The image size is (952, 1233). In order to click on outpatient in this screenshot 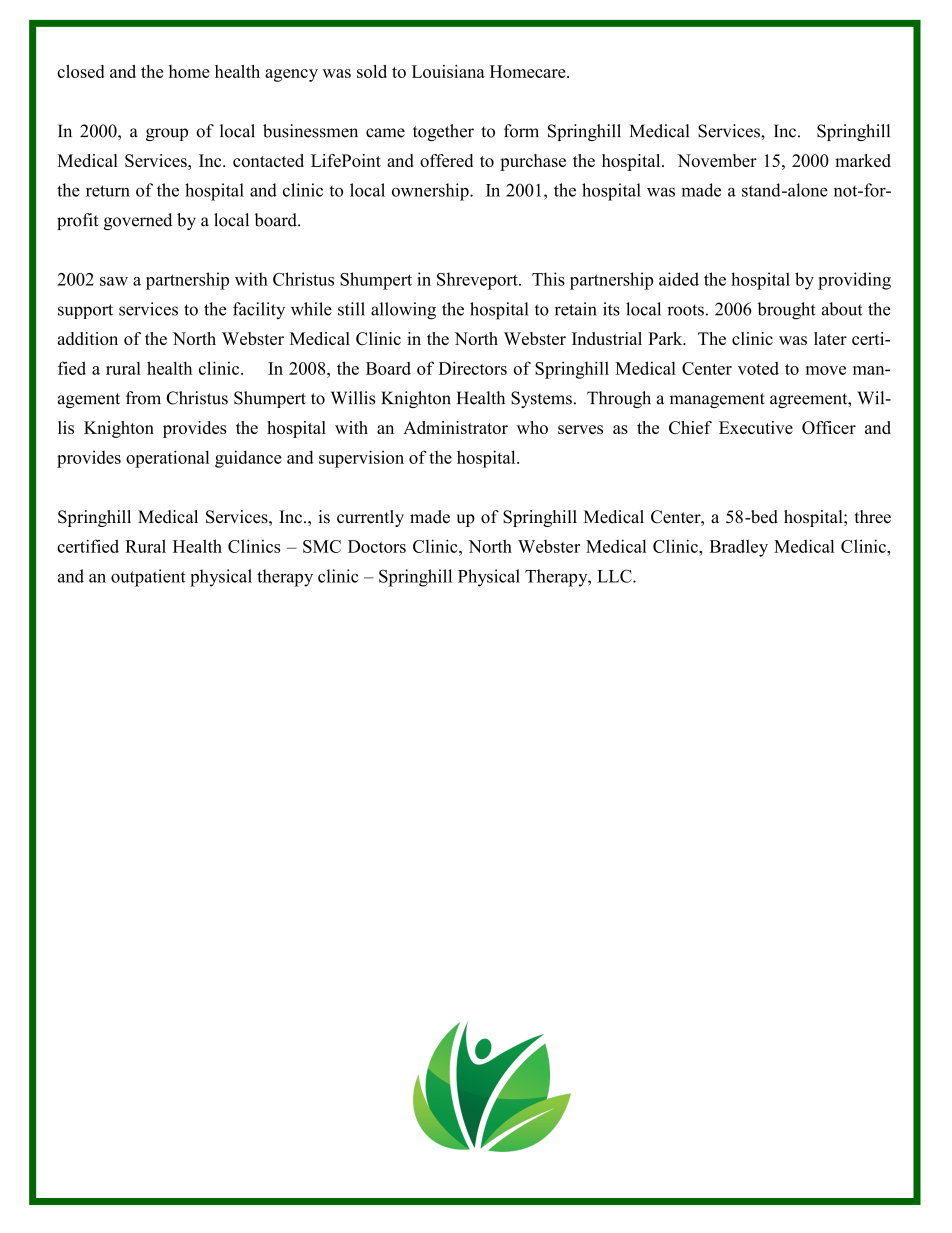, I will do `click(148, 578)`.
